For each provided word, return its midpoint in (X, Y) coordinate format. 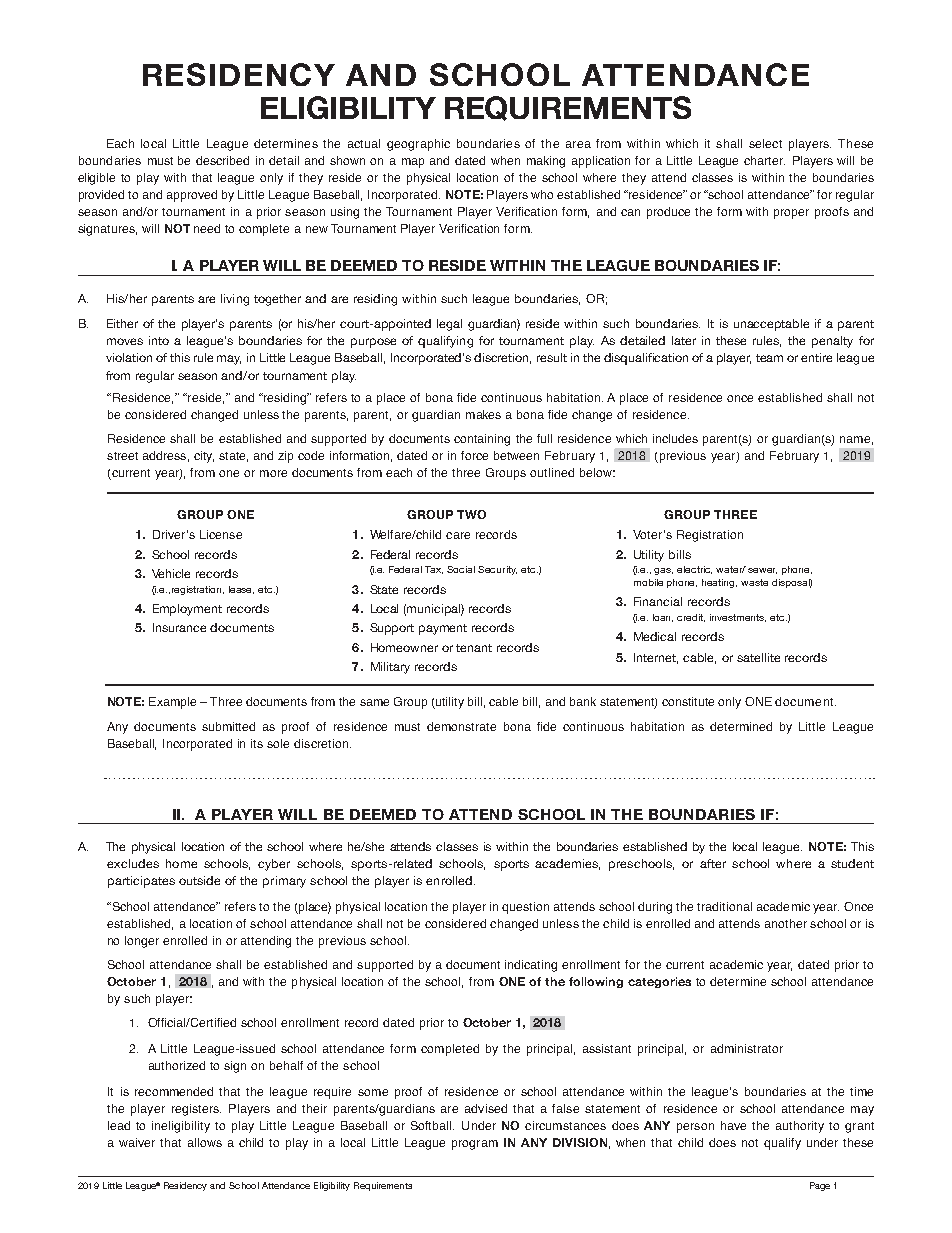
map (413, 163)
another (786, 923)
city (204, 457)
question (525, 908)
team (769, 358)
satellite (758, 657)
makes (483, 414)
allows (205, 1142)
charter (764, 160)
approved (192, 196)
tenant (474, 648)
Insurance (179, 627)
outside (199, 880)
